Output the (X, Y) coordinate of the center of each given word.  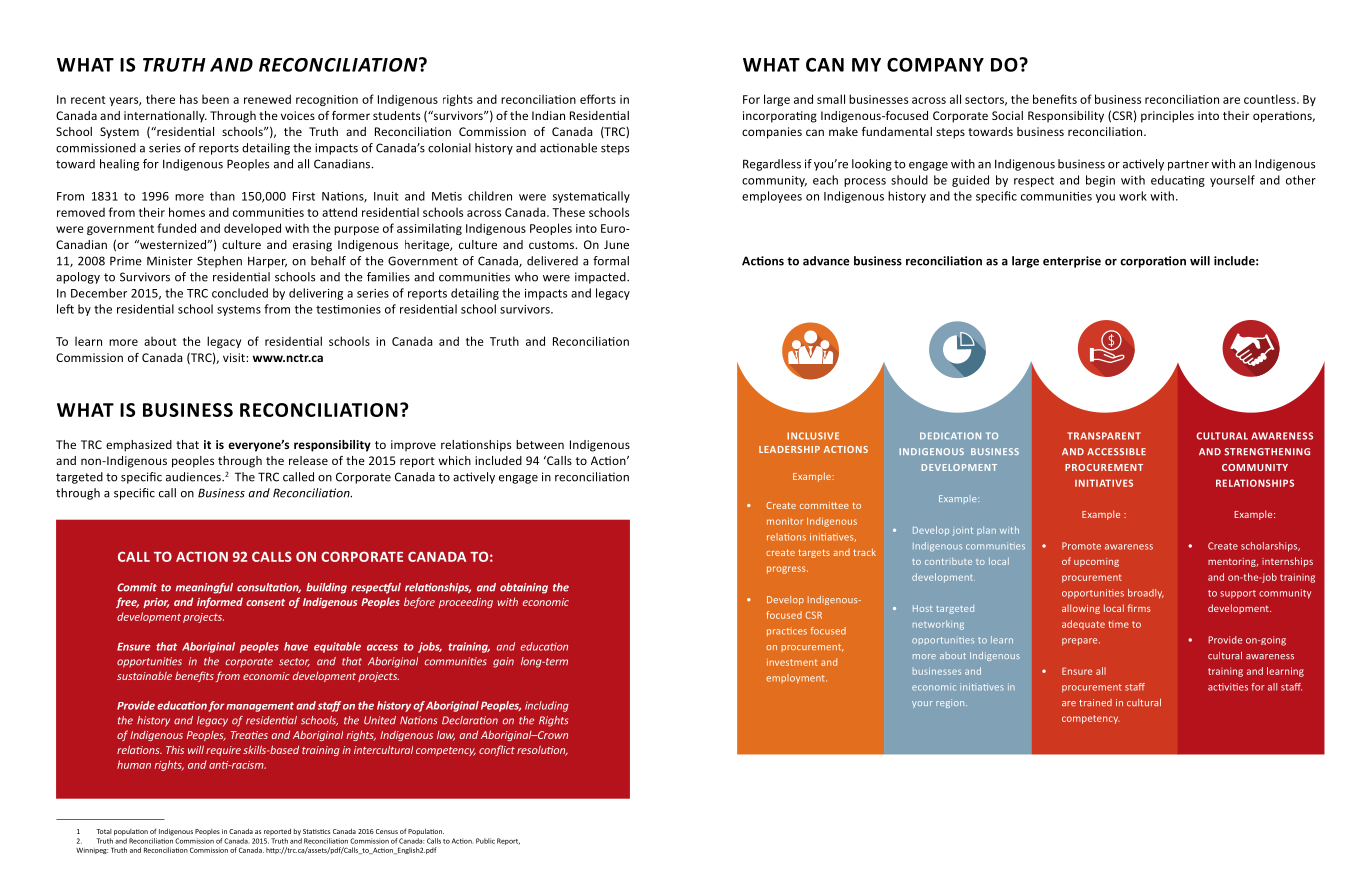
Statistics (316, 831)
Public (485, 841)
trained (1095, 703)
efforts (598, 99)
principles (1167, 117)
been (215, 99)
